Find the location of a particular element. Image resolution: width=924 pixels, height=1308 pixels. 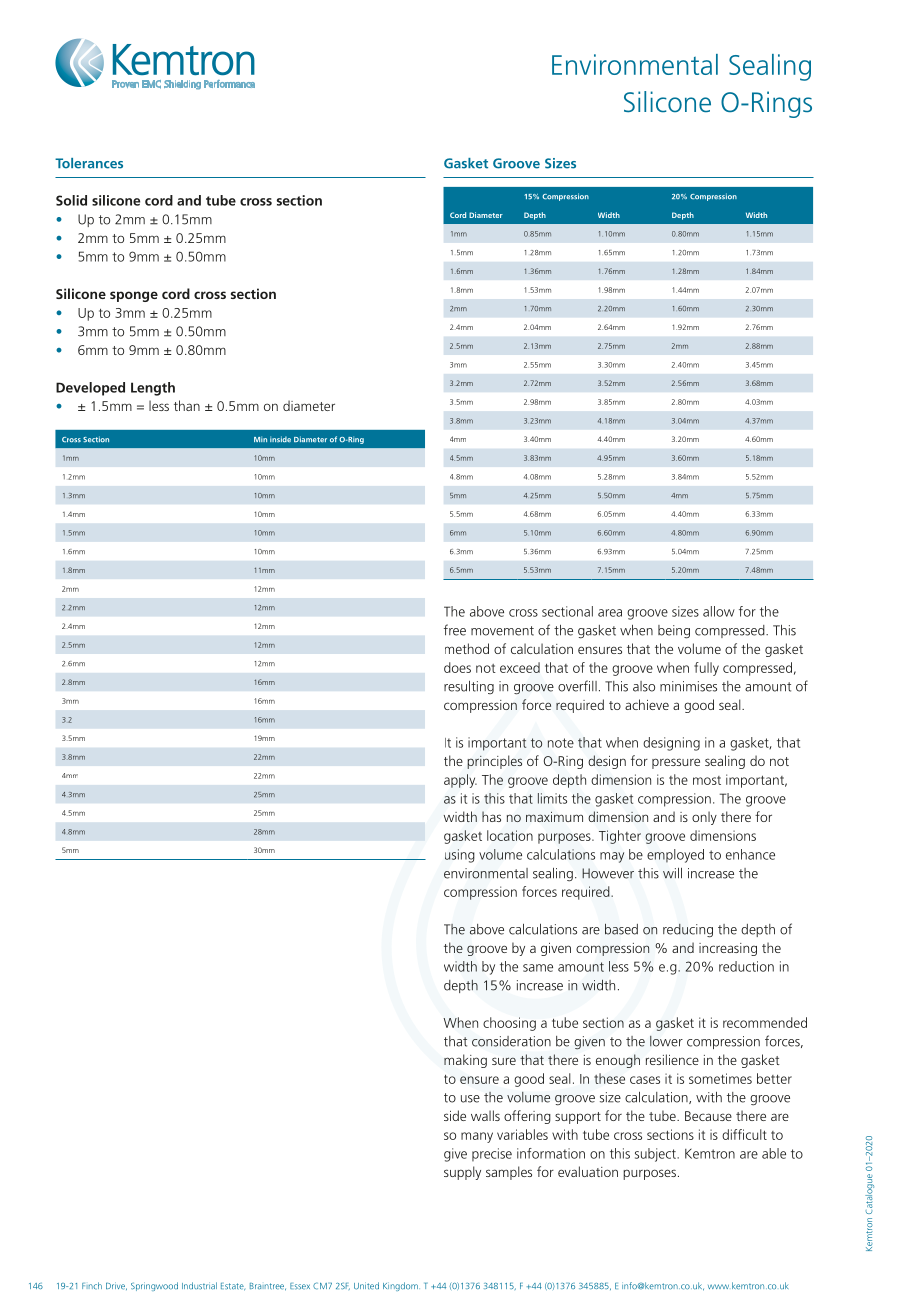

allow is located at coordinates (719, 611).
